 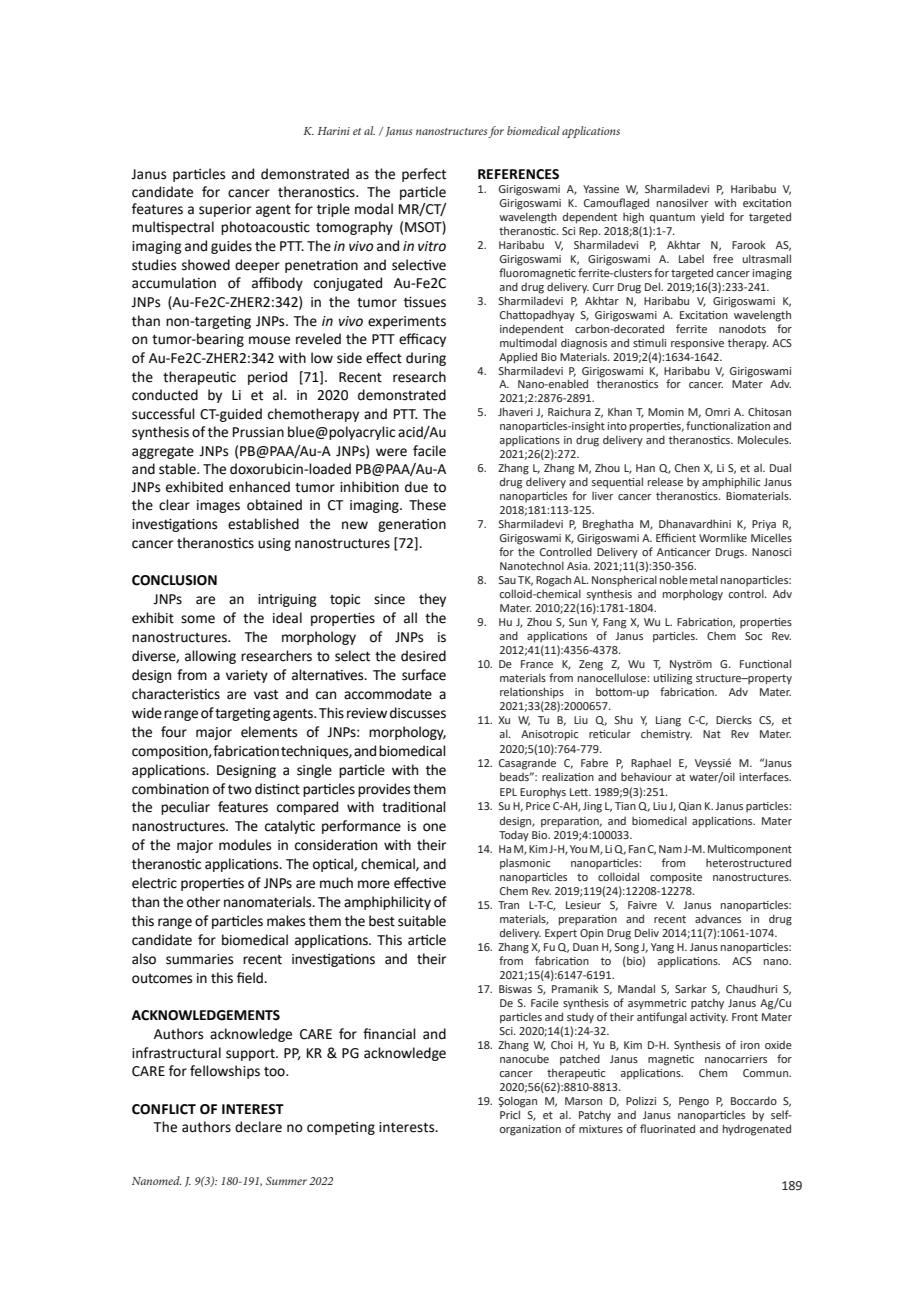 I want to click on Chen, so click(x=687, y=467).
